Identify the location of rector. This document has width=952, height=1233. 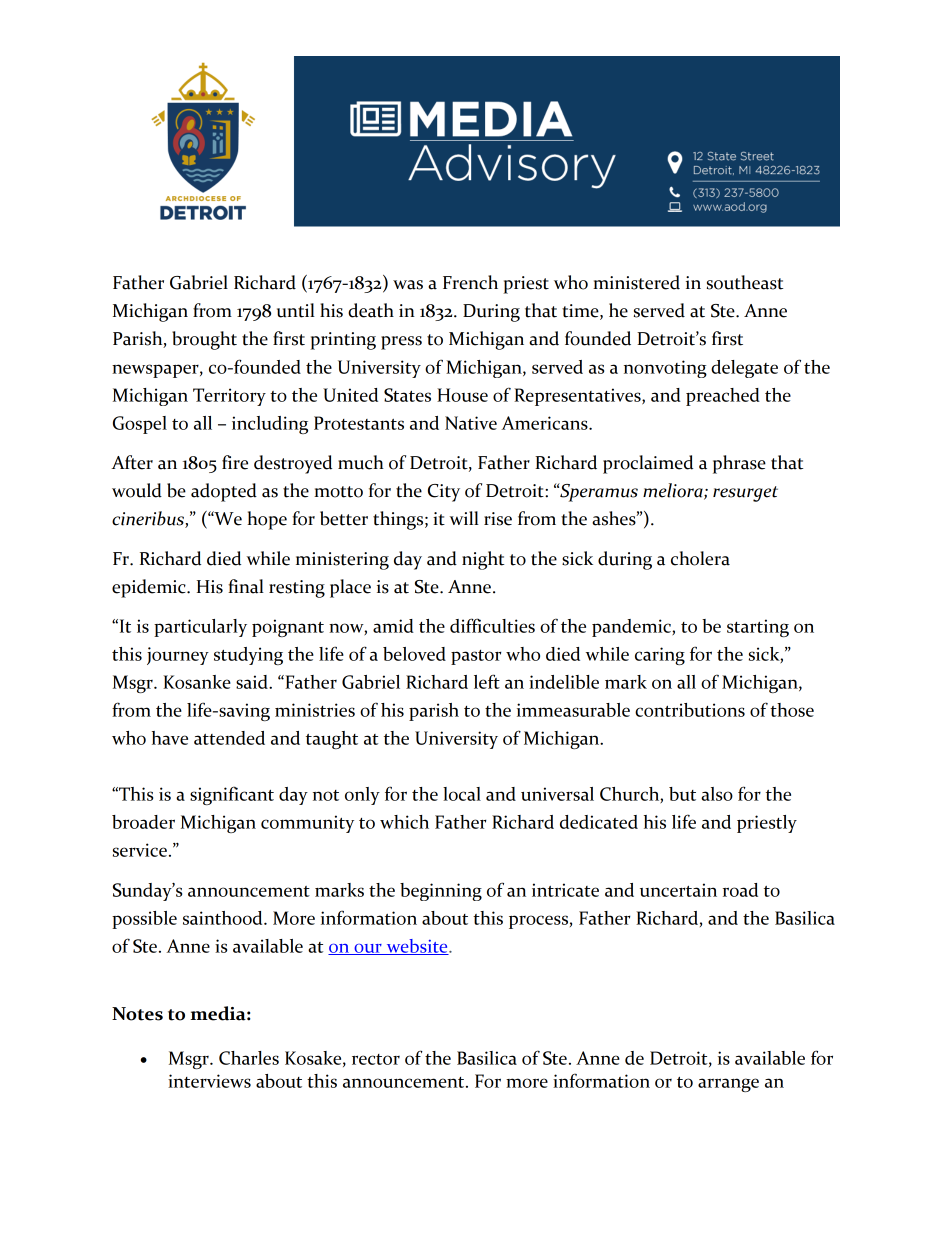
(376, 1059).
